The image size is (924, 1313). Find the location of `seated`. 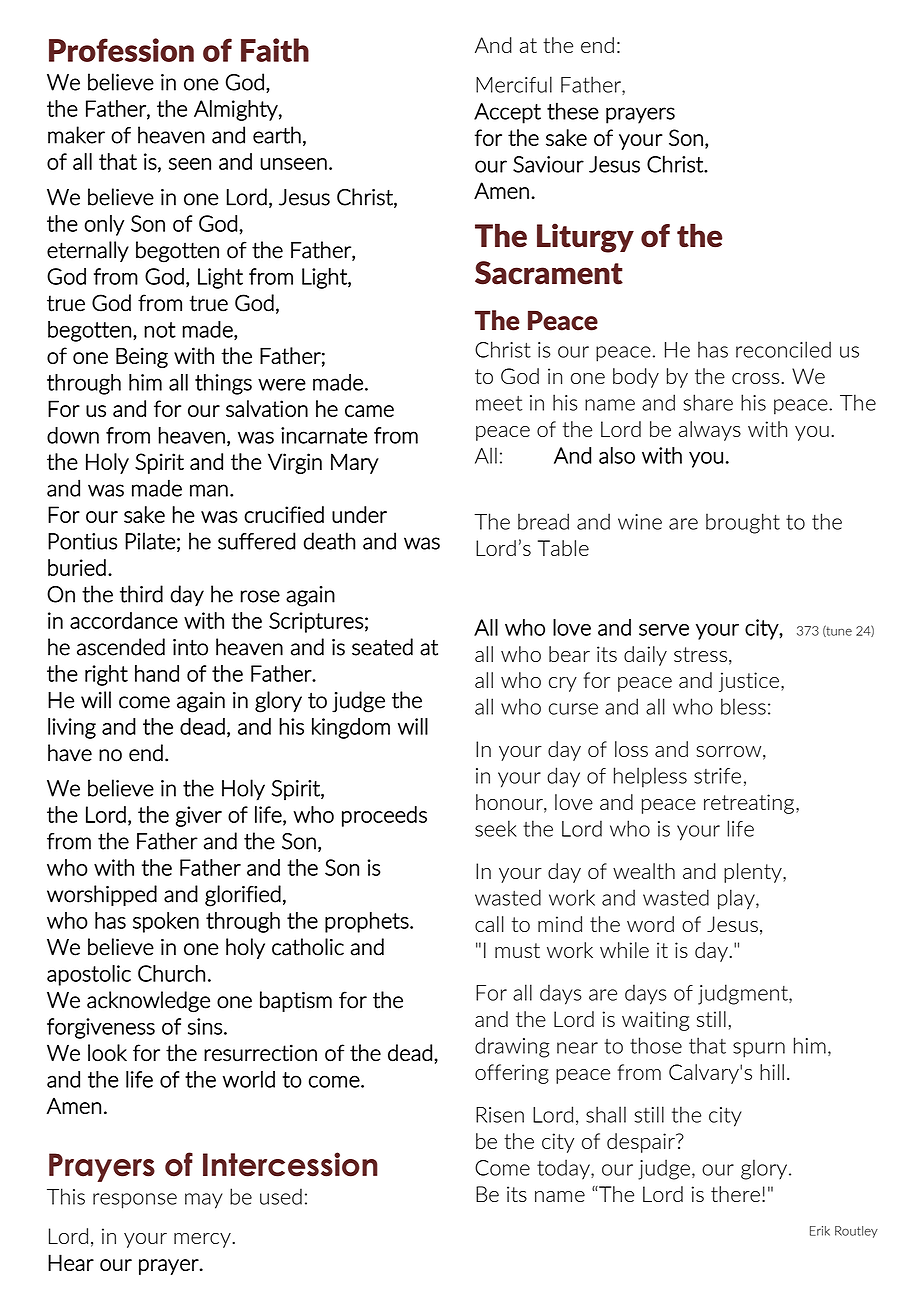

seated is located at coordinates (382, 647).
